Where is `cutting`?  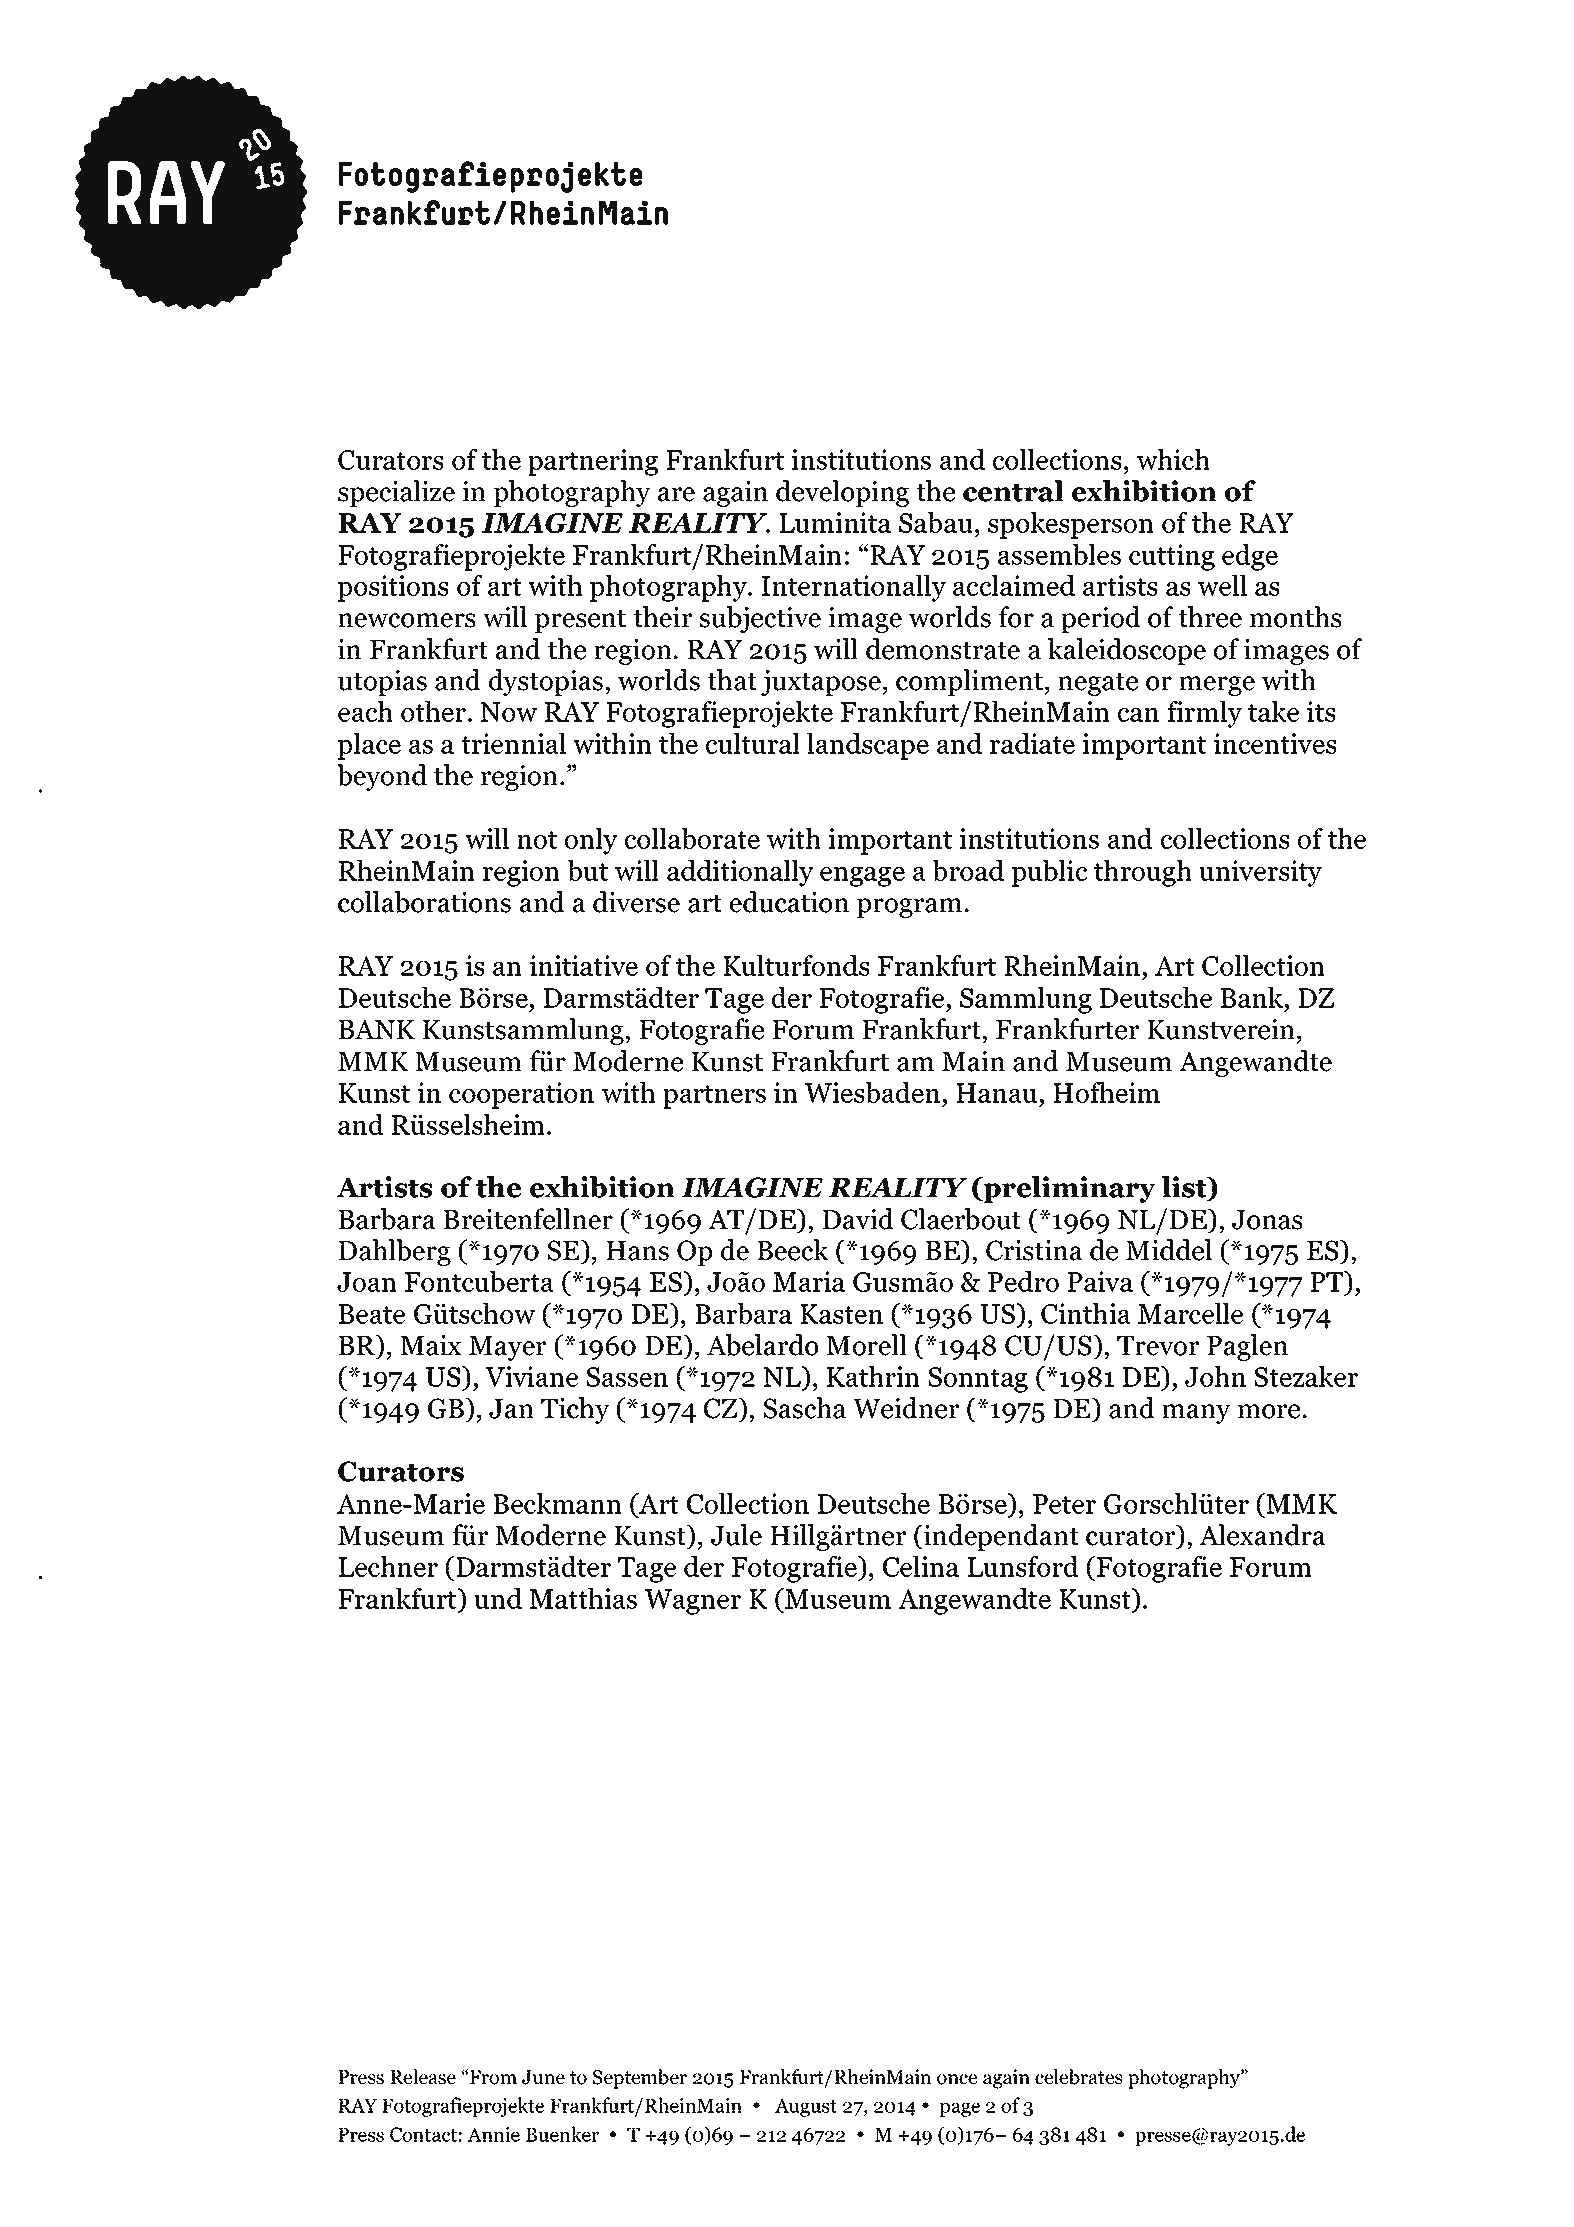 cutting is located at coordinates (1172, 557).
